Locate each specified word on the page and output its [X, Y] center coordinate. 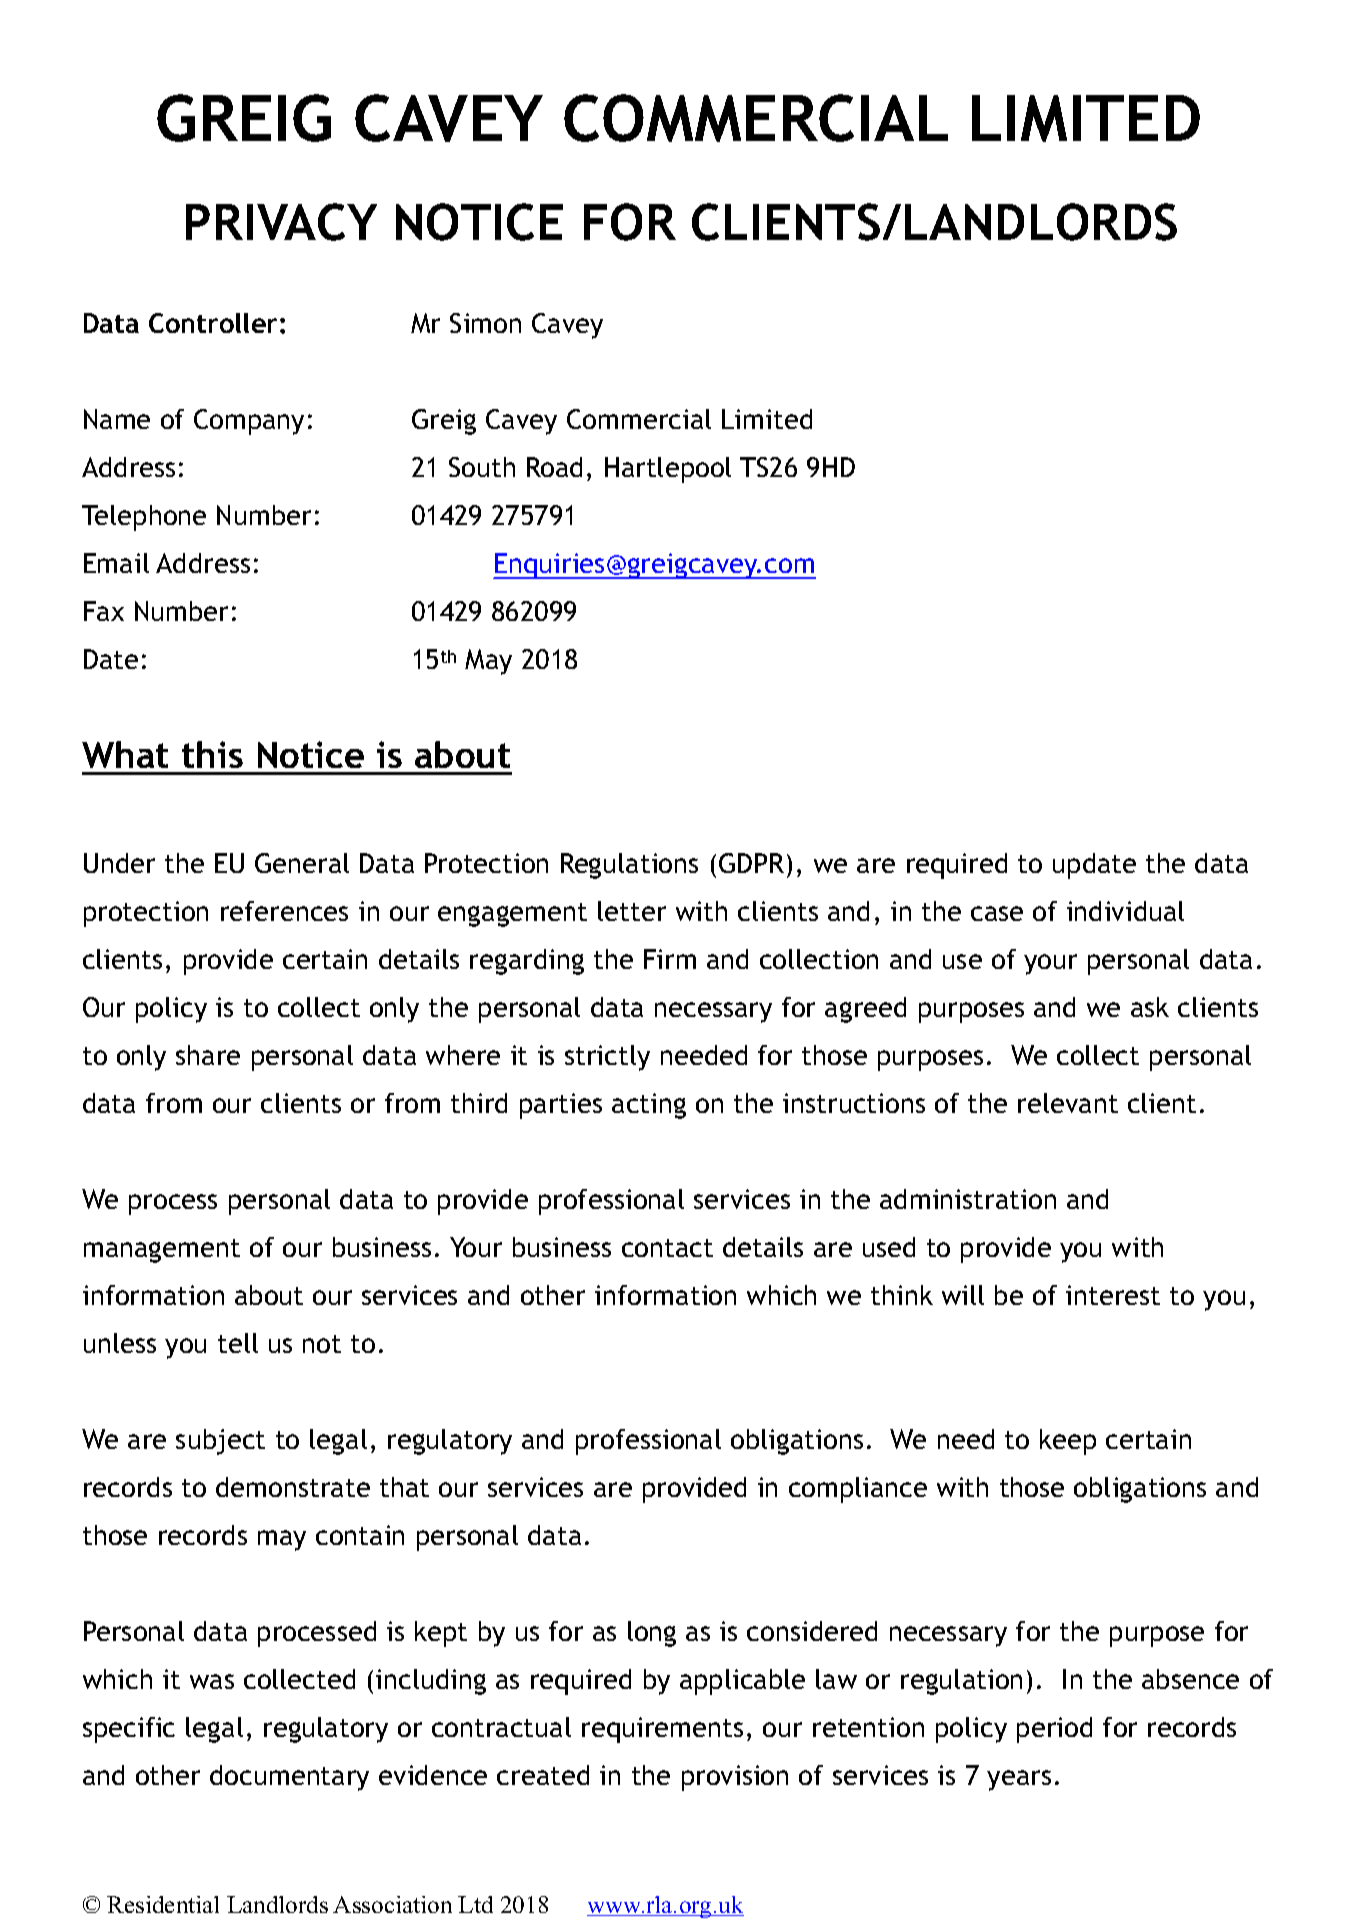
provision [735, 1778]
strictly [607, 1058]
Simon [485, 323]
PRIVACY [281, 222]
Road [554, 467]
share [208, 1055]
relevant [1068, 1103]
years [1019, 1780]
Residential [163, 1904]
